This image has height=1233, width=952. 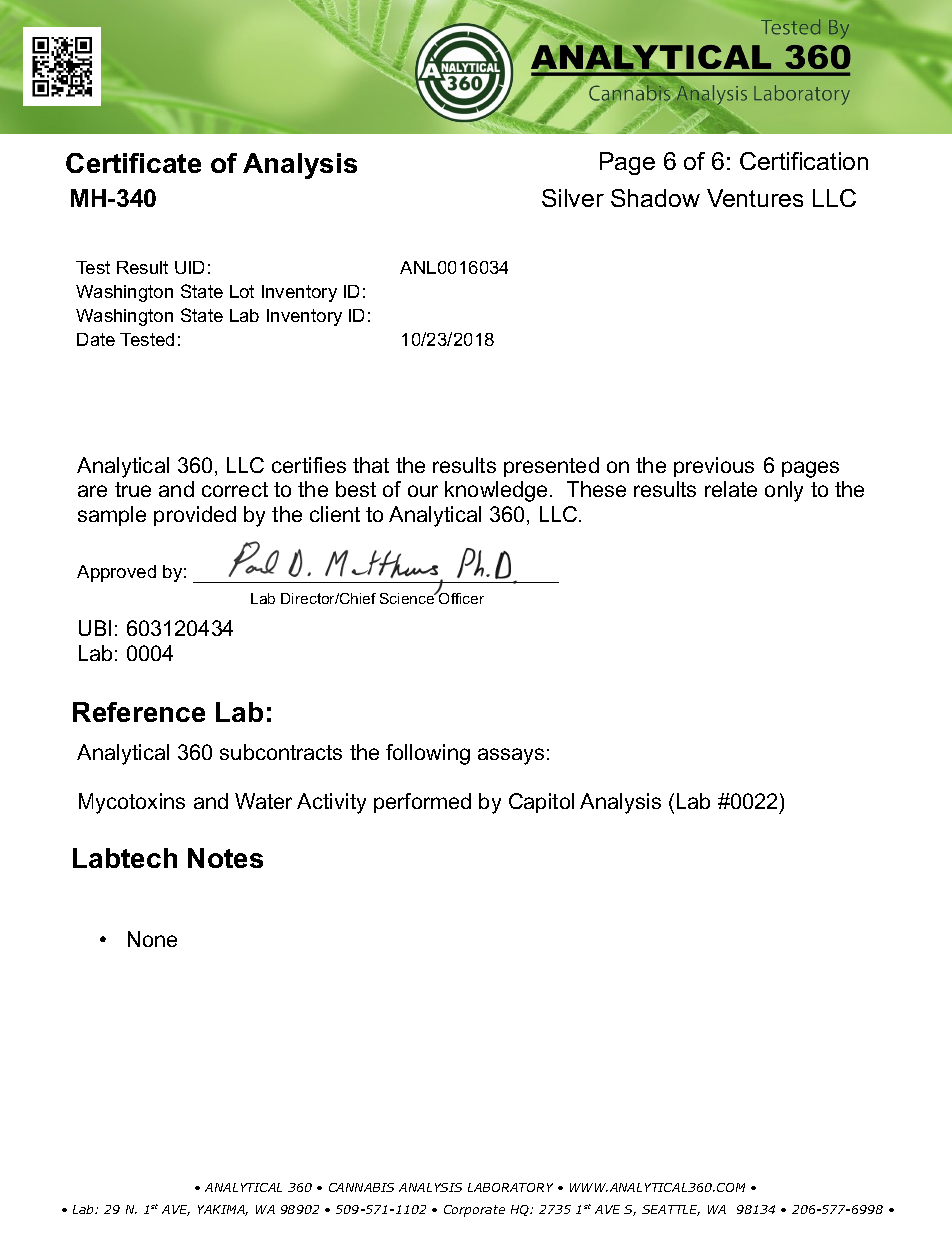 I want to click on Silver, so click(x=573, y=198).
